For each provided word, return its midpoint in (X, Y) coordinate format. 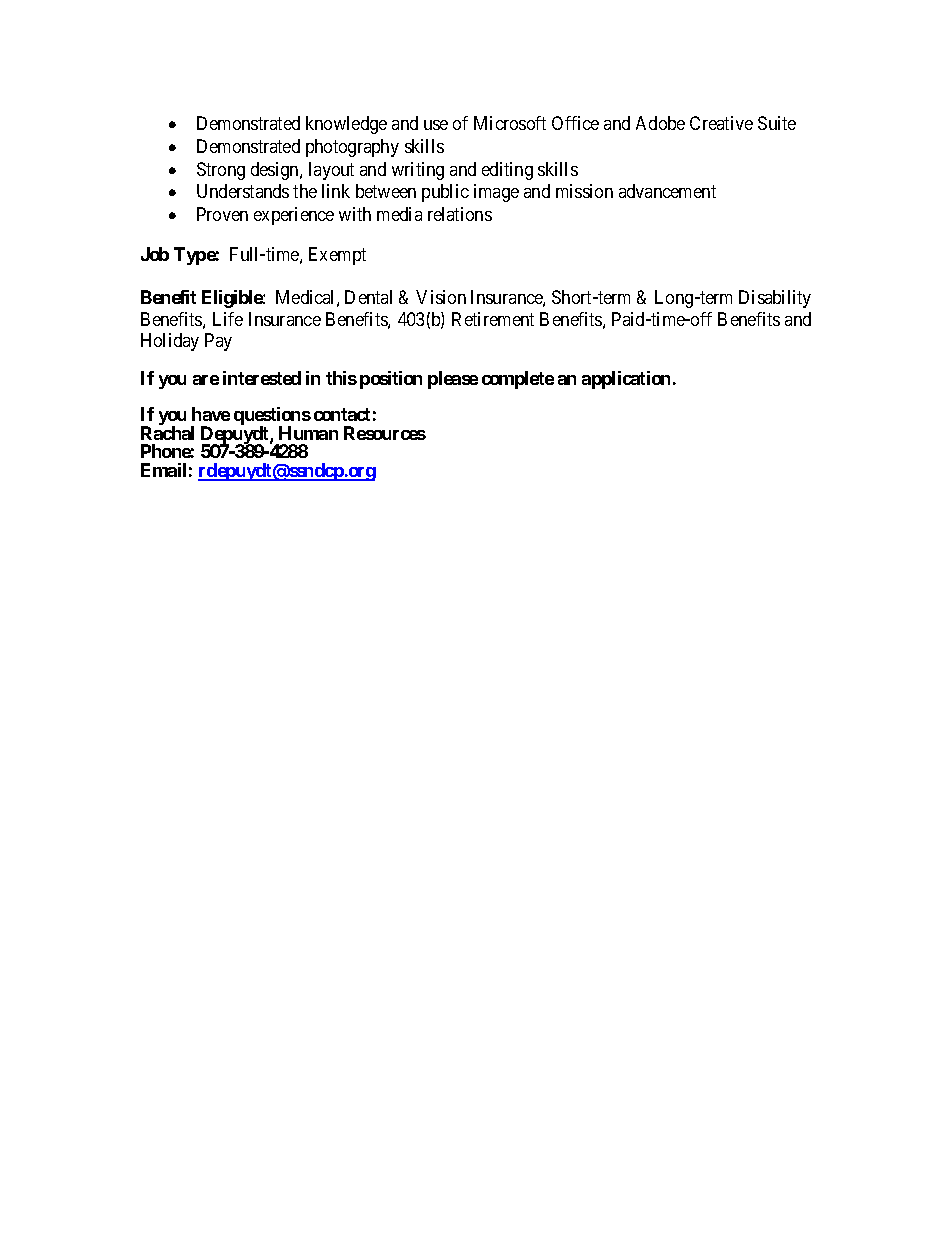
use (436, 125)
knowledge (346, 125)
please (453, 380)
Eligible (233, 299)
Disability (775, 299)
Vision (441, 297)
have (211, 414)
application (626, 380)
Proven (222, 214)
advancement (667, 191)
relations (460, 214)
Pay (218, 342)
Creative (721, 123)
